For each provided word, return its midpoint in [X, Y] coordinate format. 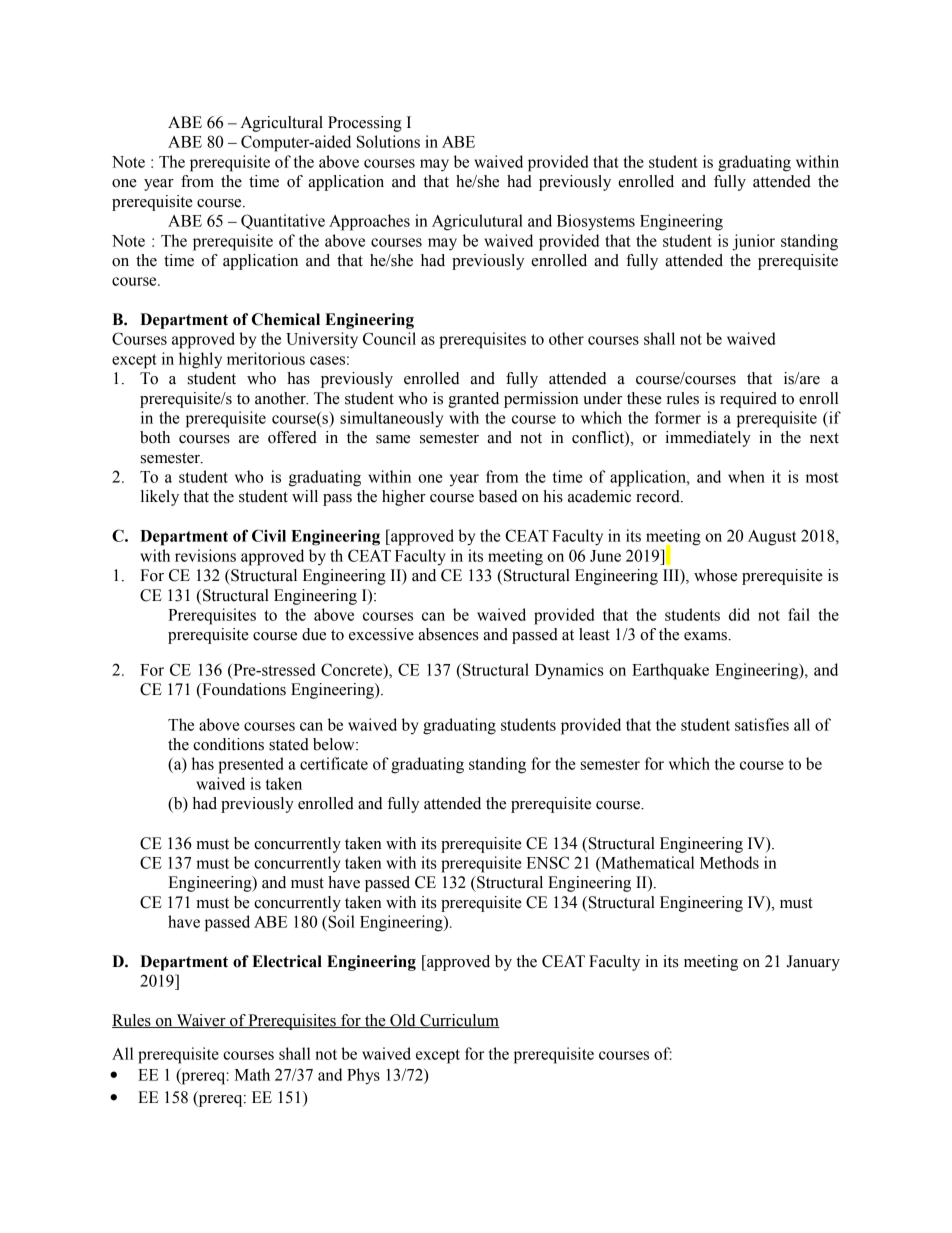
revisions [205, 555]
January [813, 963]
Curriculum [459, 1021]
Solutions [388, 141]
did [739, 614]
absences [448, 634]
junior [753, 242]
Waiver [201, 1021]
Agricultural [282, 124]
